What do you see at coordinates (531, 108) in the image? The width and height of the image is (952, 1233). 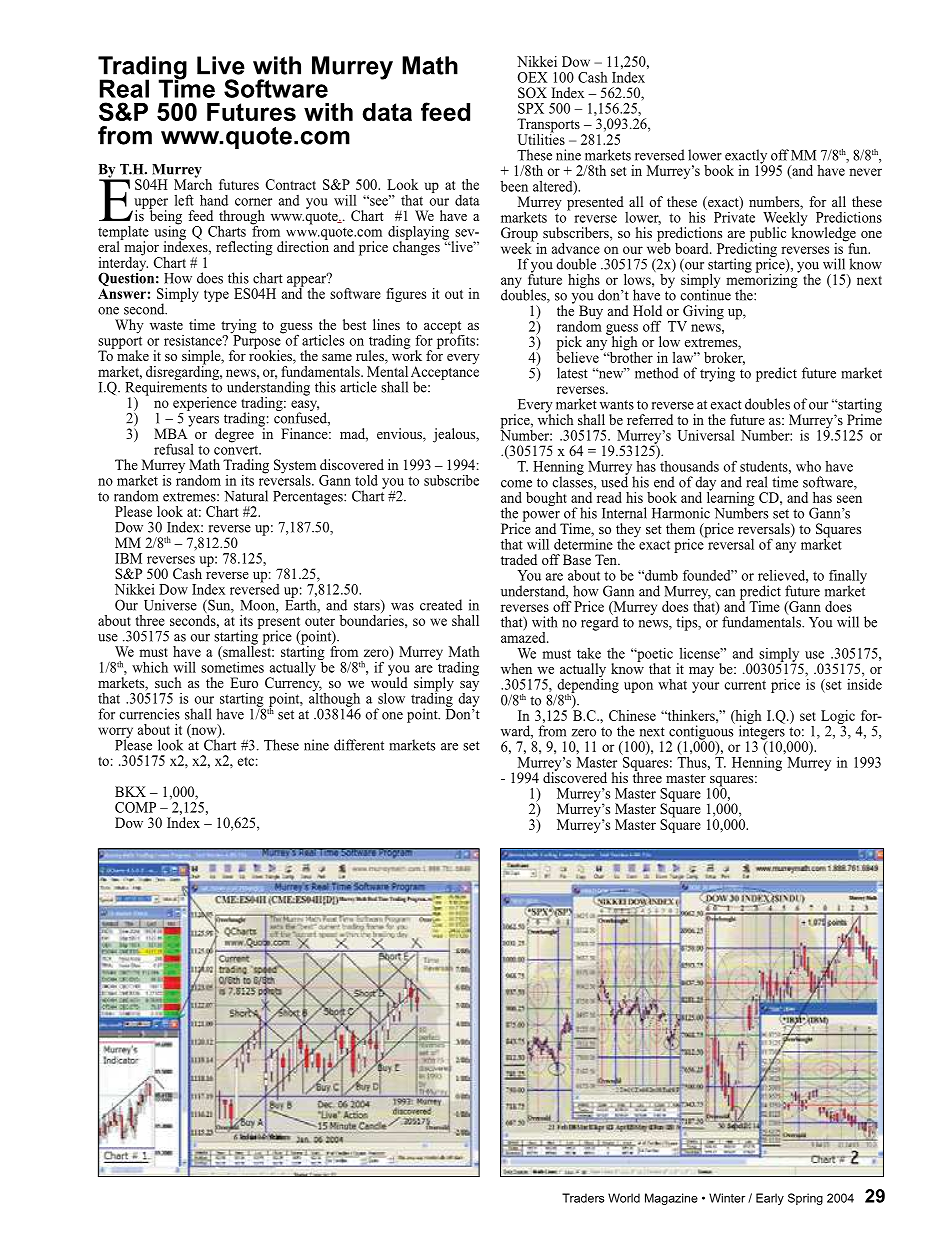 I see `SPX` at bounding box center [531, 108].
